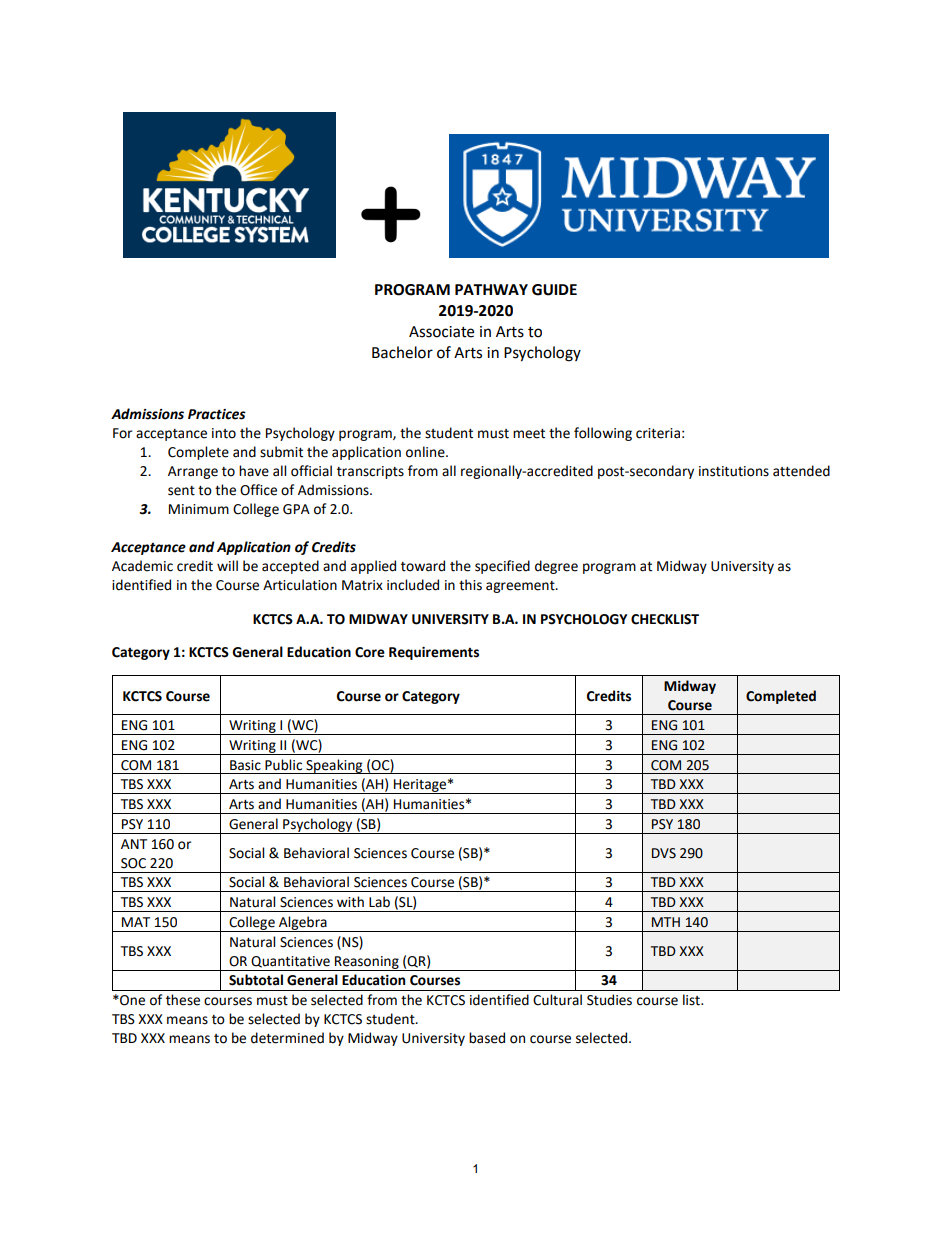 The height and width of the screenshot is (1233, 952). I want to click on Practices, so click(217, 414).
